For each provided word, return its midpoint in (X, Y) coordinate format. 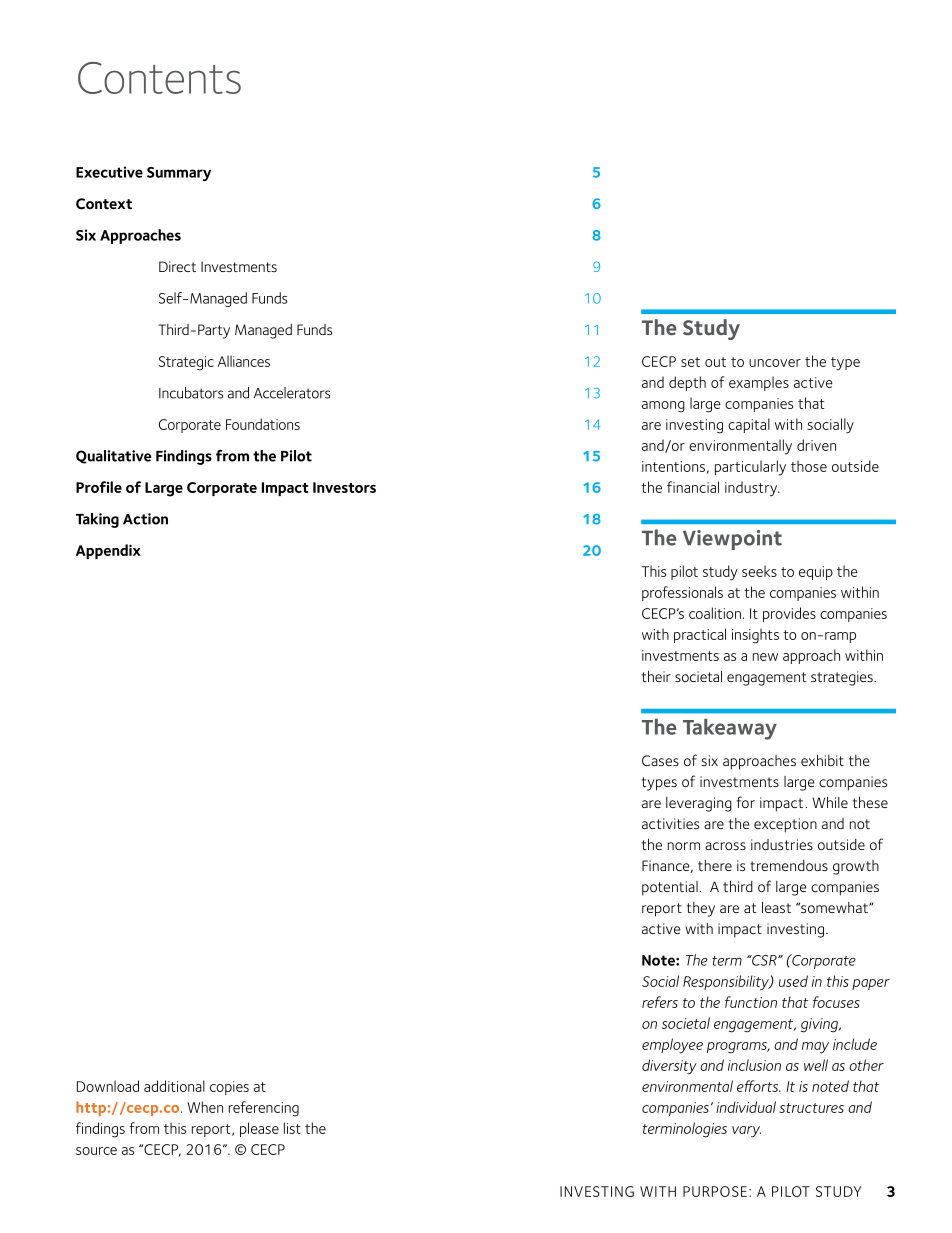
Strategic (186, 363)
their (656, 676)
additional (174, 1086)
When (205, 1107)
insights (755, 636)
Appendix (108, 551)
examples (759, 383)
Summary (179, 174)
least (776, 907)
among (663, 407)
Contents (159, 78)
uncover (775, 363)
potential (670, 888)
